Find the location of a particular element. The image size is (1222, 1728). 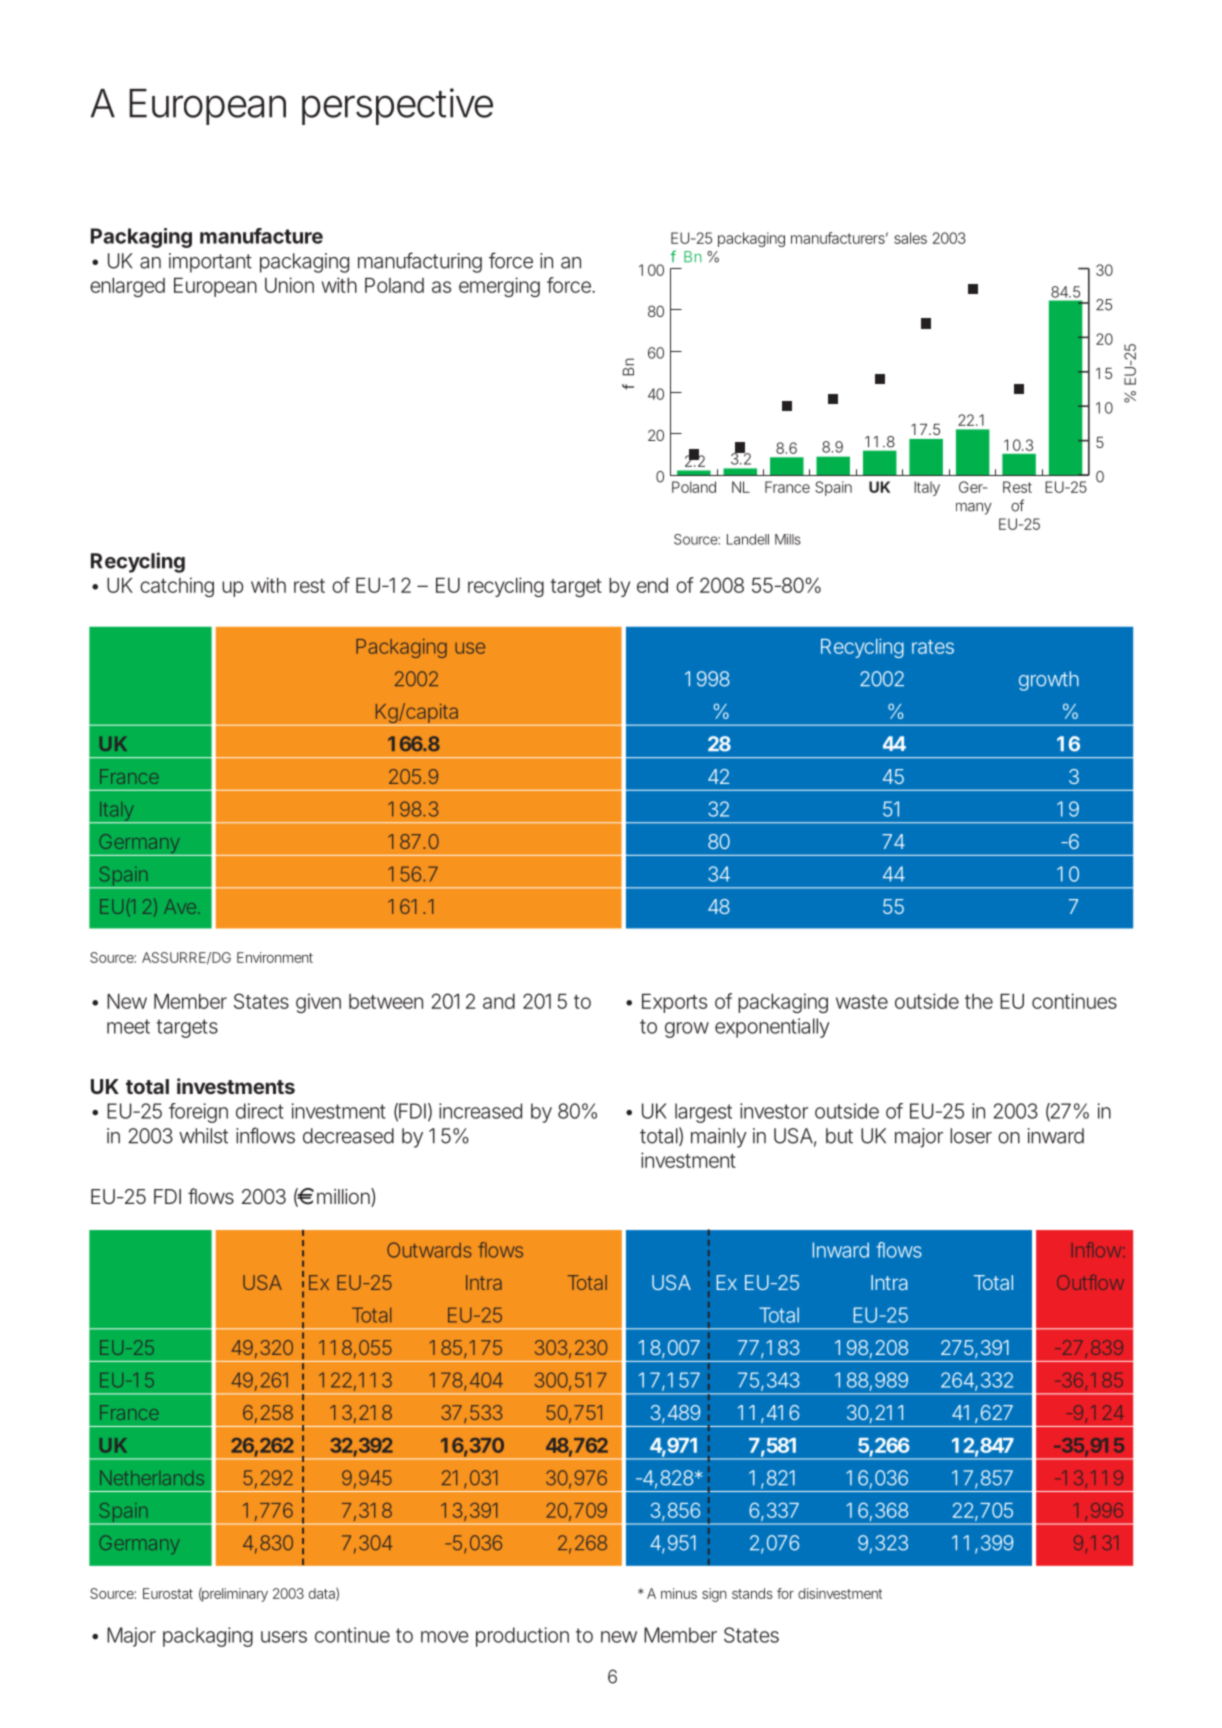

investor is located at coordinates (774, 1111).
